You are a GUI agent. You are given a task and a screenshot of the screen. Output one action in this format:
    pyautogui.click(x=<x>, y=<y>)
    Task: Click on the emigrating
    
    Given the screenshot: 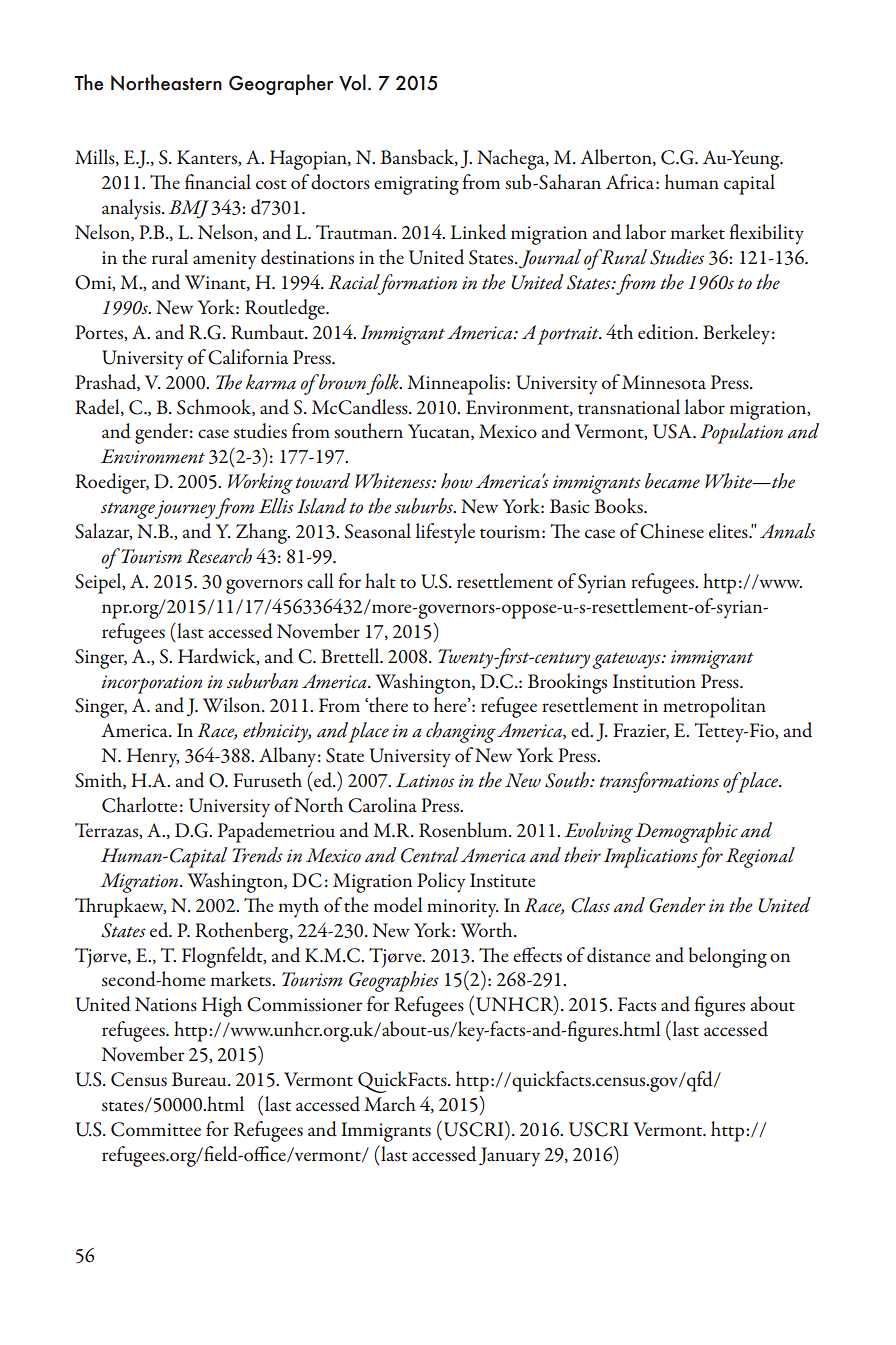 What is the action you would take?
    pyautogui.click(x=416, y=185)
